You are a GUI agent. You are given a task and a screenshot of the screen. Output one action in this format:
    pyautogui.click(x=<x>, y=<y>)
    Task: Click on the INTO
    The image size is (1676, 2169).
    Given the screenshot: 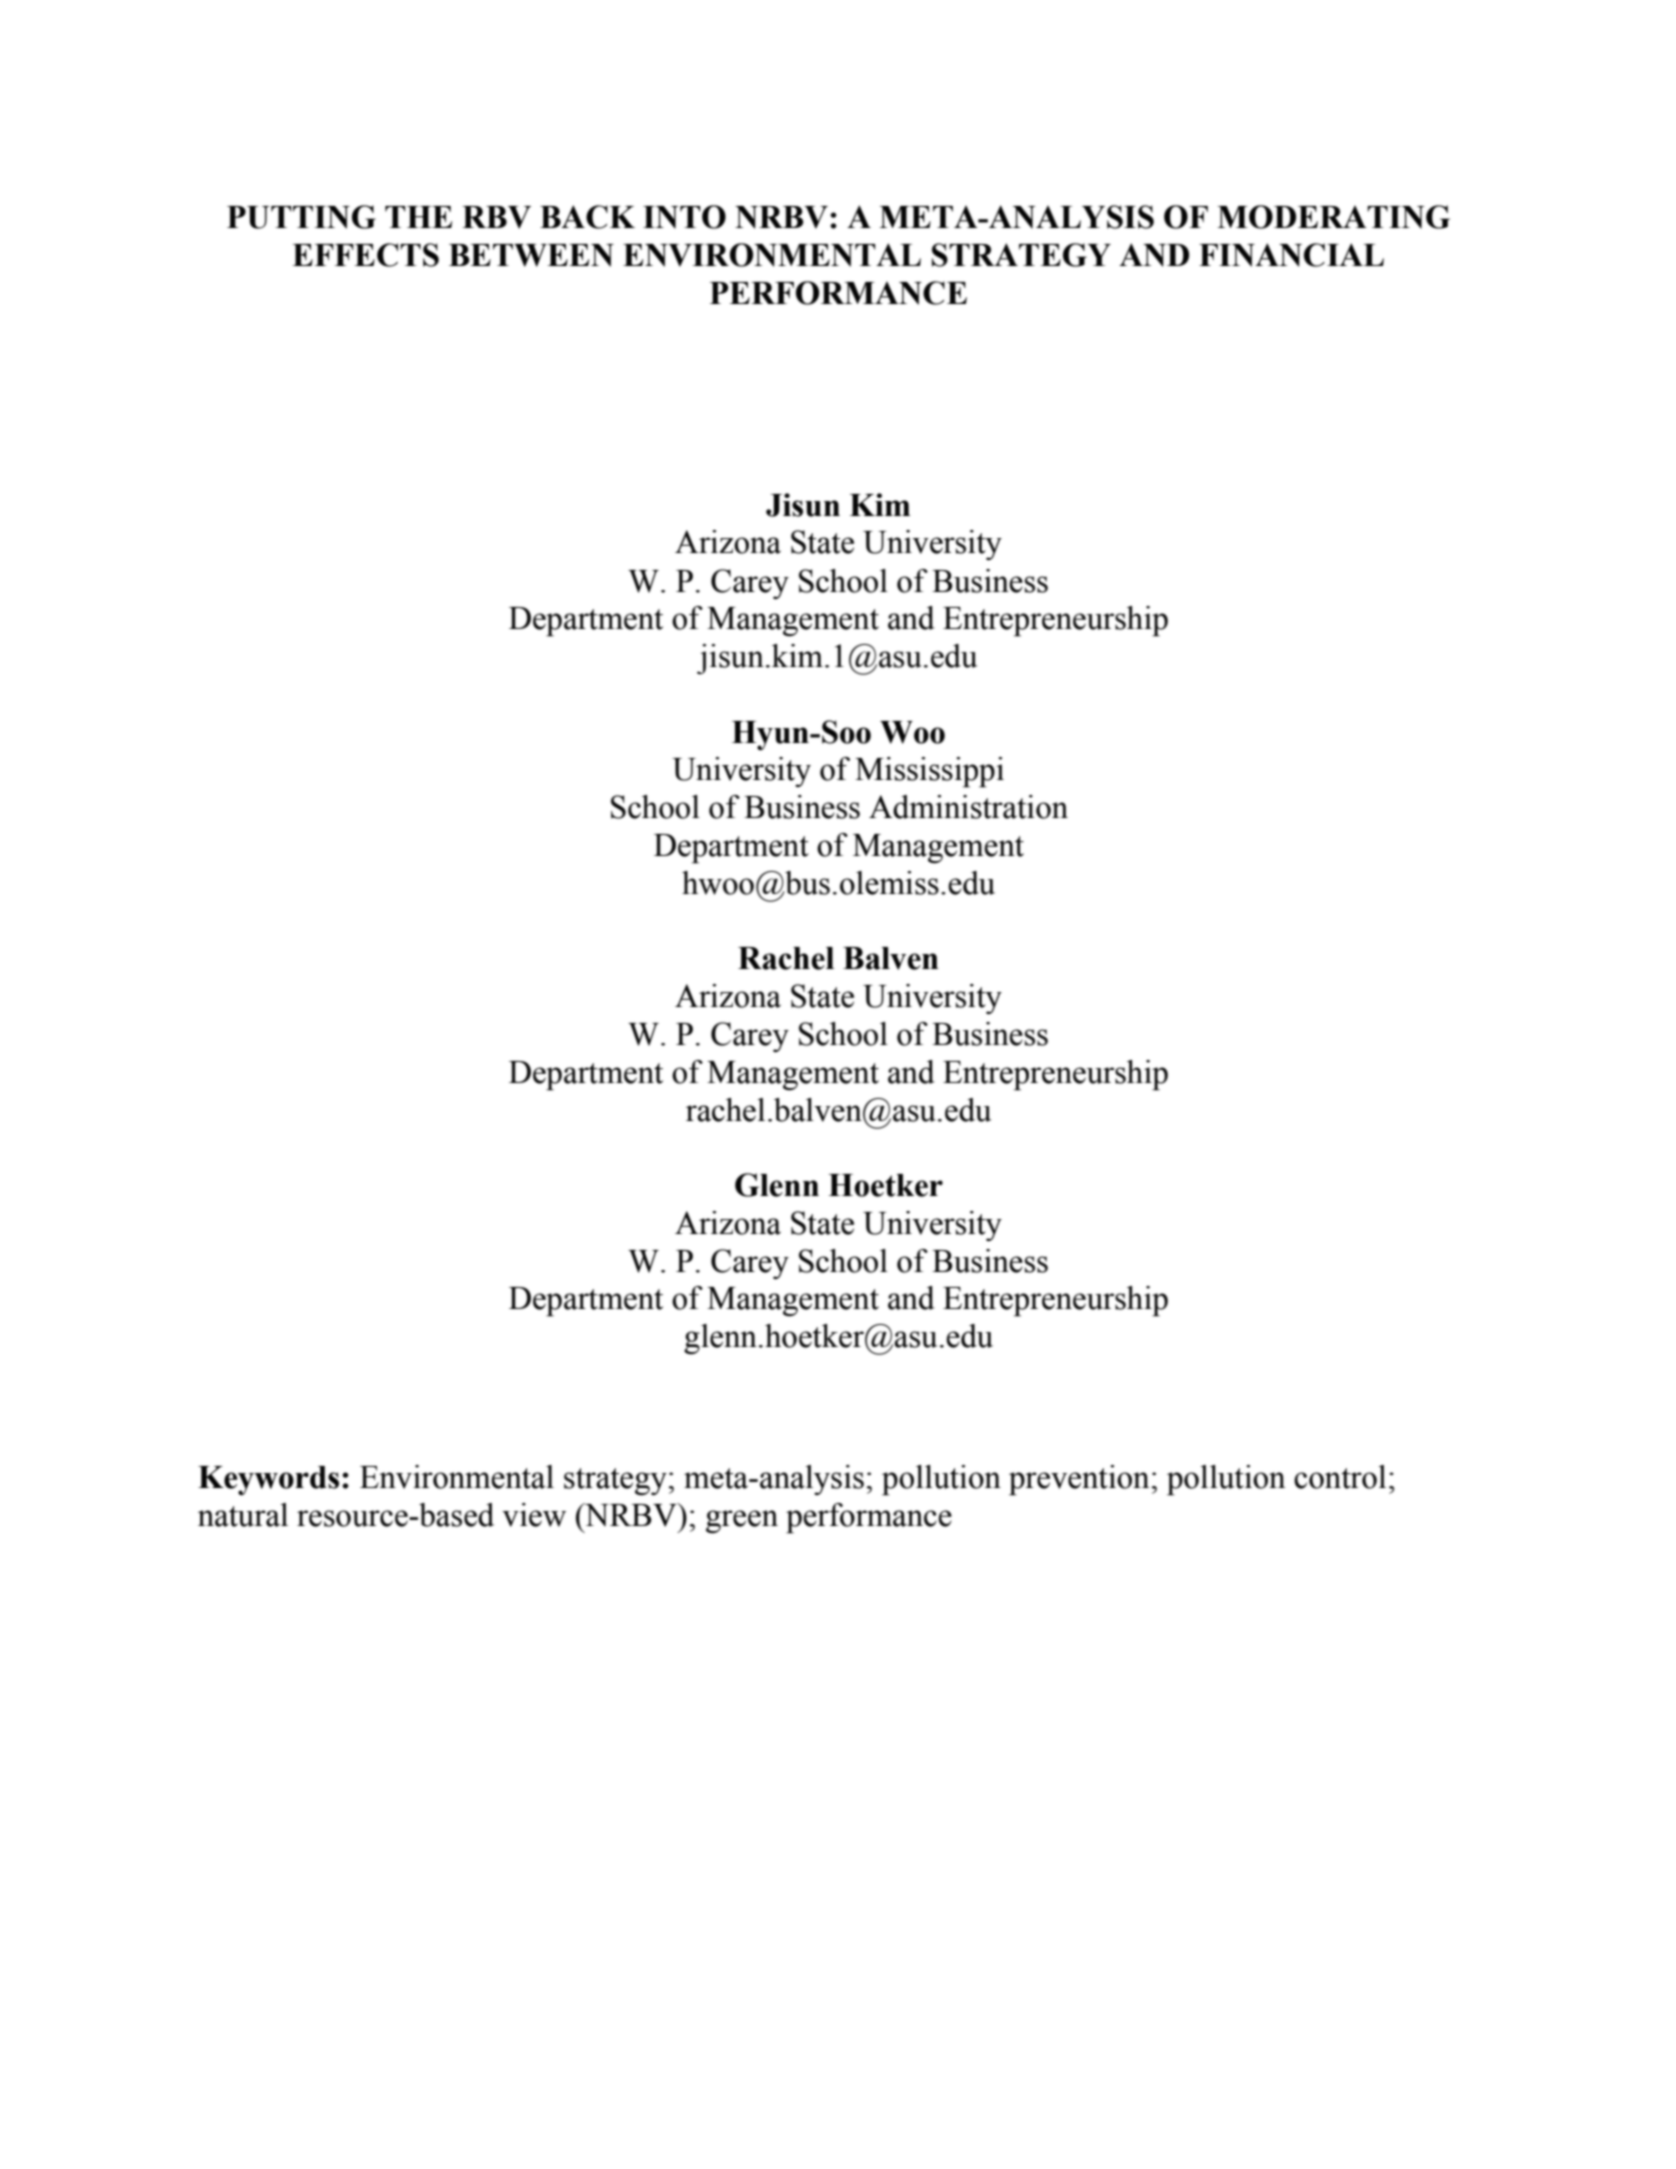 What is the action you would take?
    pyautogui.click(x=684, y=217)
